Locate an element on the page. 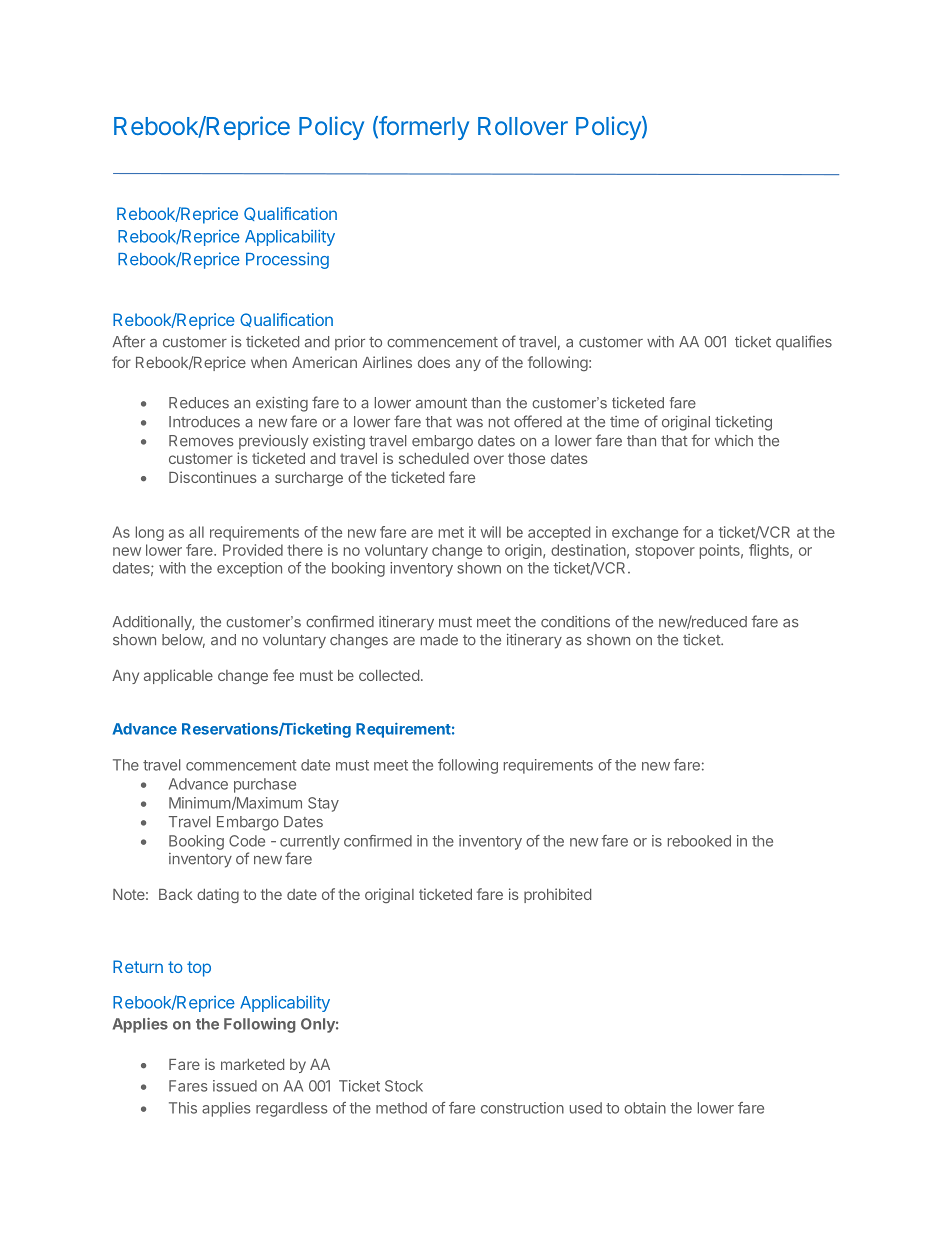 The image size is (952, 1233). issued is located at coordinates (235, 1086).
